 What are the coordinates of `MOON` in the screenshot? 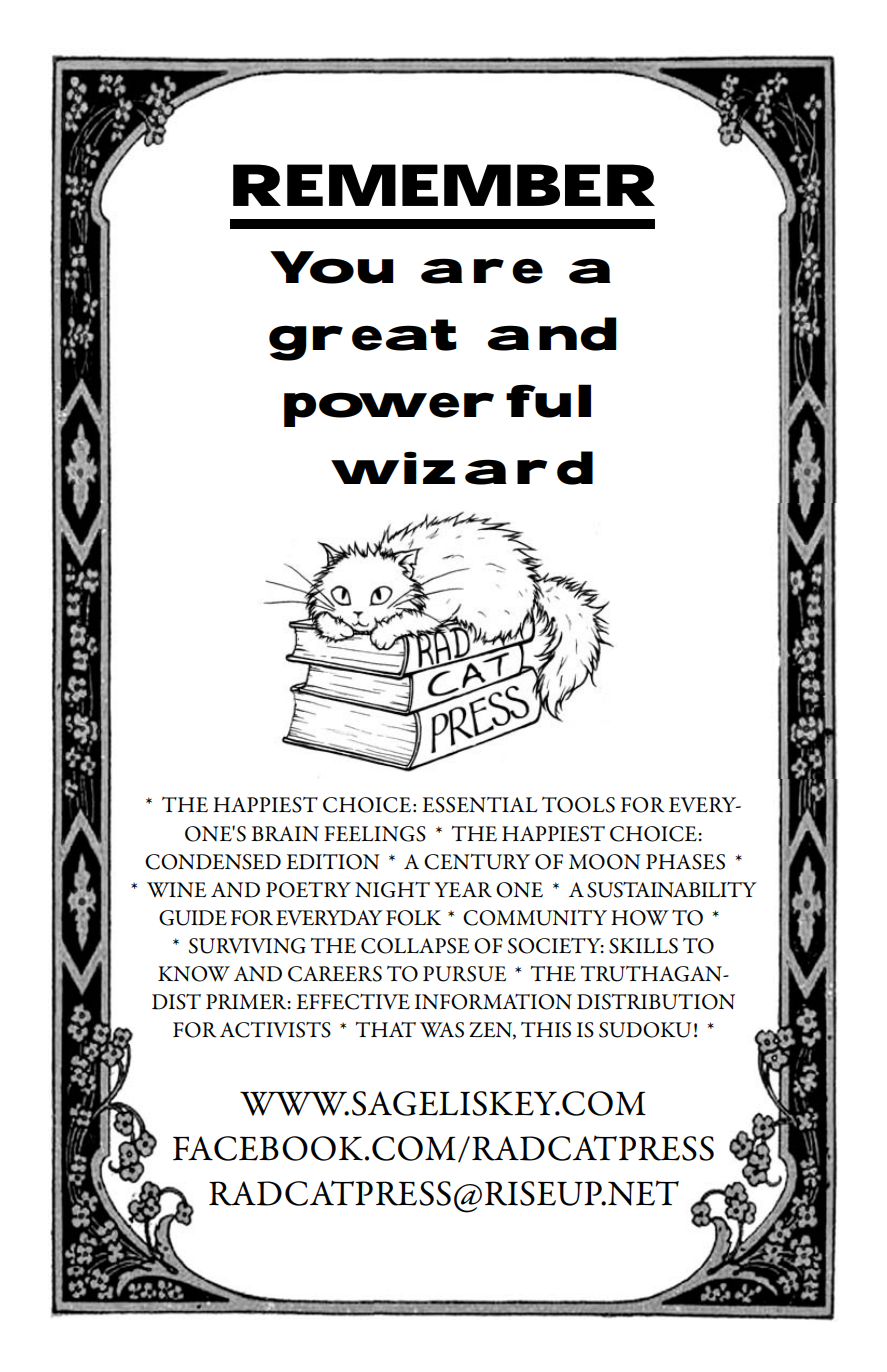 It's located at (605, 862).
